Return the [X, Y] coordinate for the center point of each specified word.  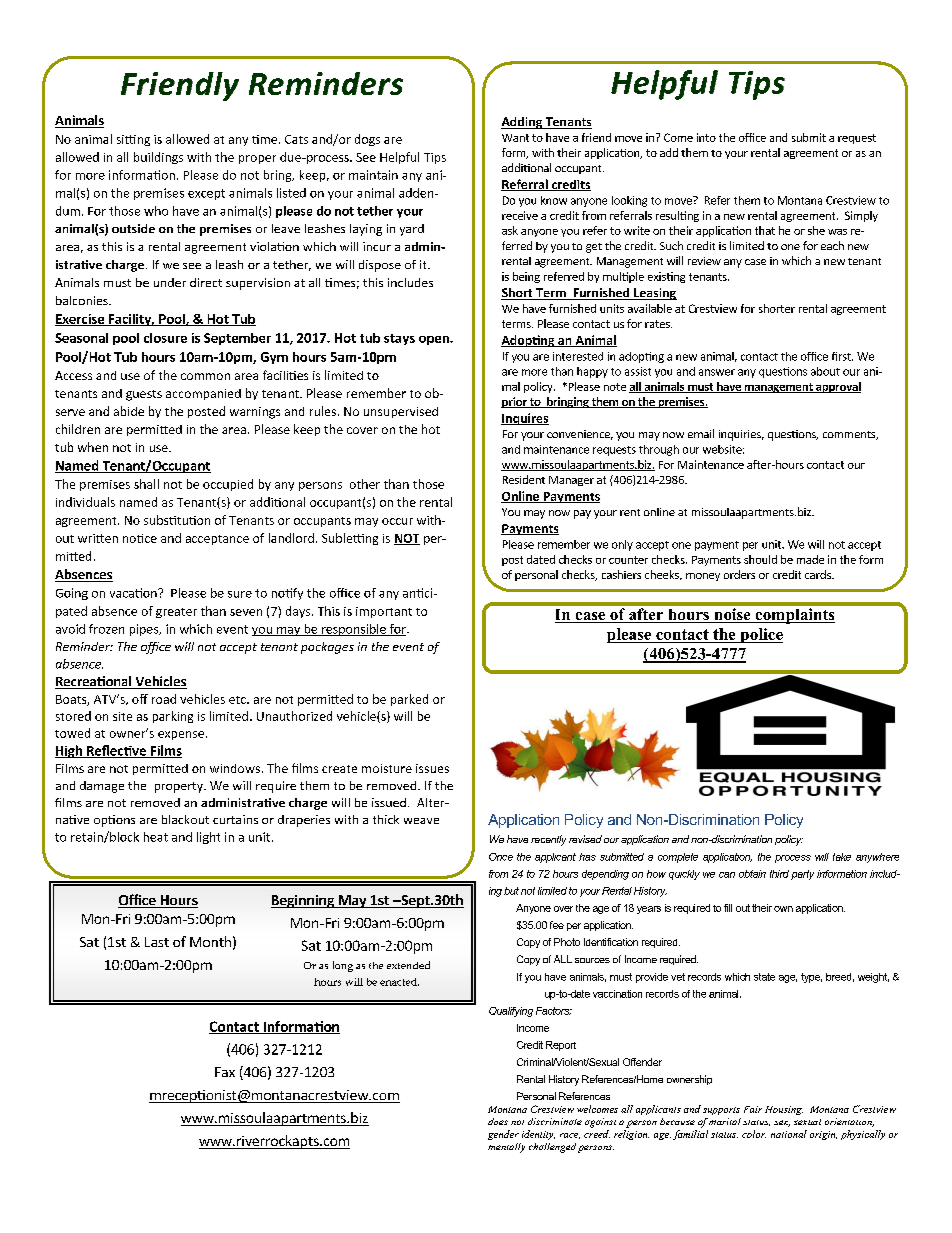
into [706, 137]
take [842, 857]
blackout [185, 819]
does [498, 1121]
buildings [158, 158]
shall [146, 484]
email [701, 433]
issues [432, 768]
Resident [524, 479]
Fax [225, 1072]
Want [515, 138]
